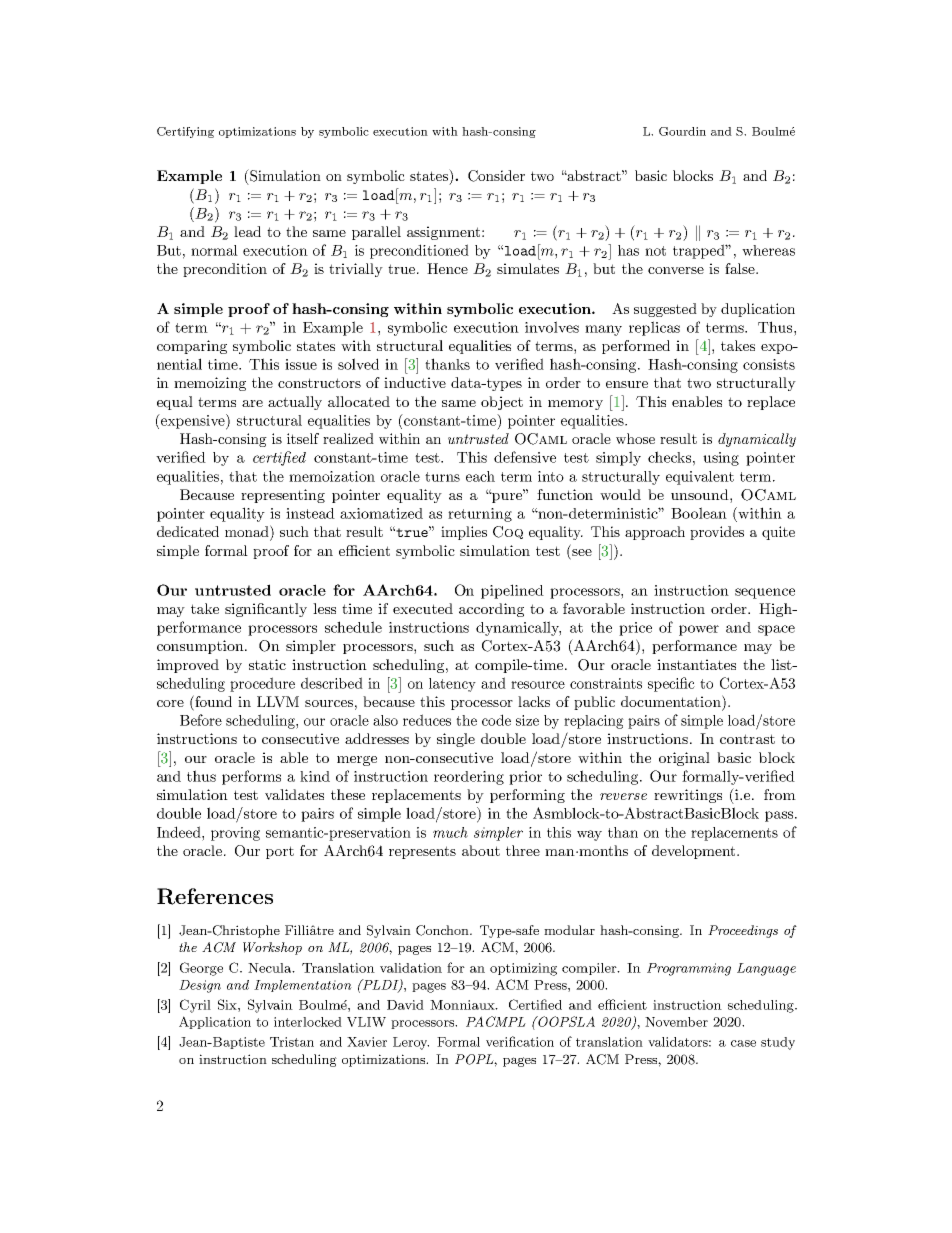  Describe the element at coordinates (185, 132) in the document. I see `Certifying` at that location.
